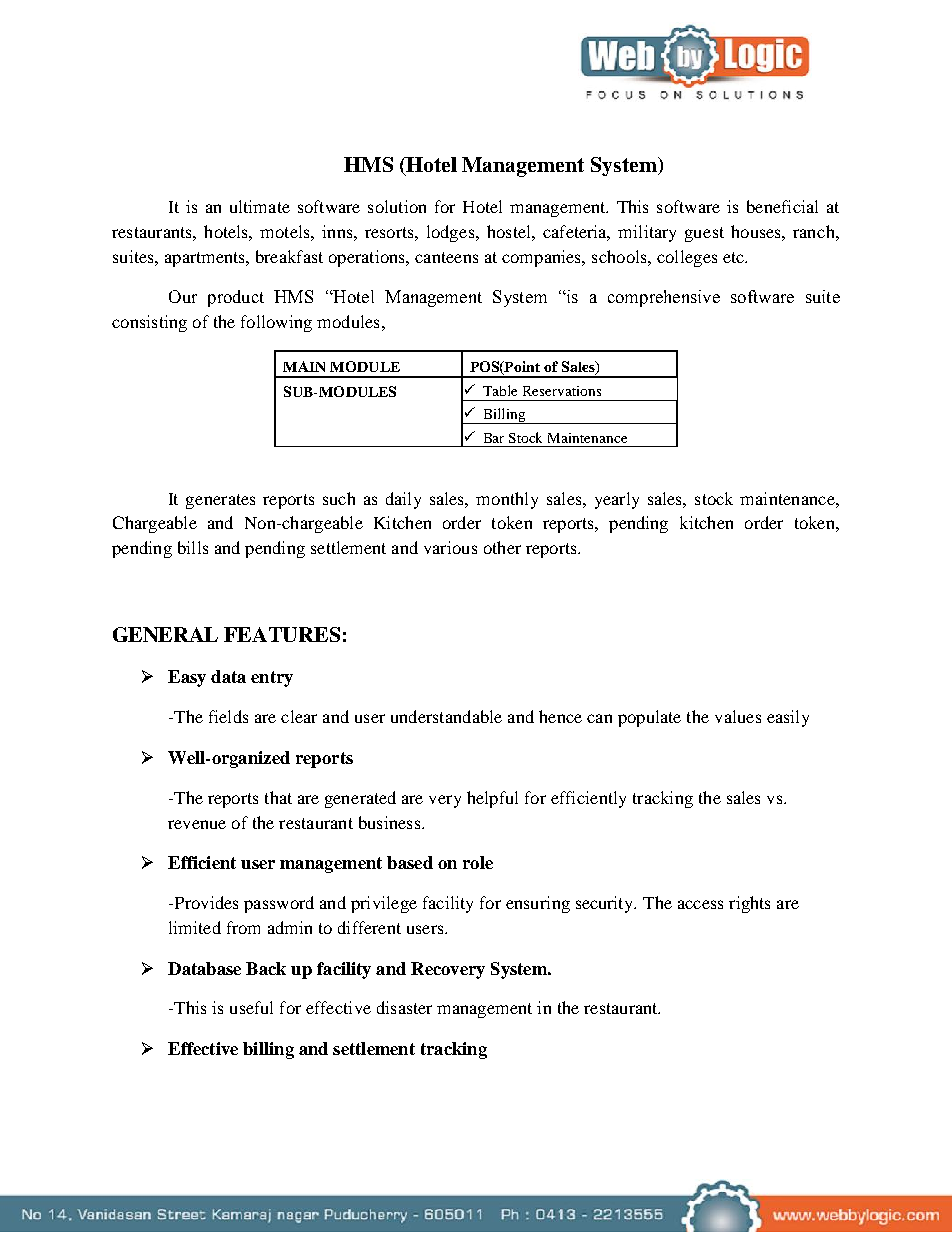 The height and width of the screenshot is (1233, 952). Describe the element at coordinates (788, 718) in the screenshot. I see `easily` at that location.
